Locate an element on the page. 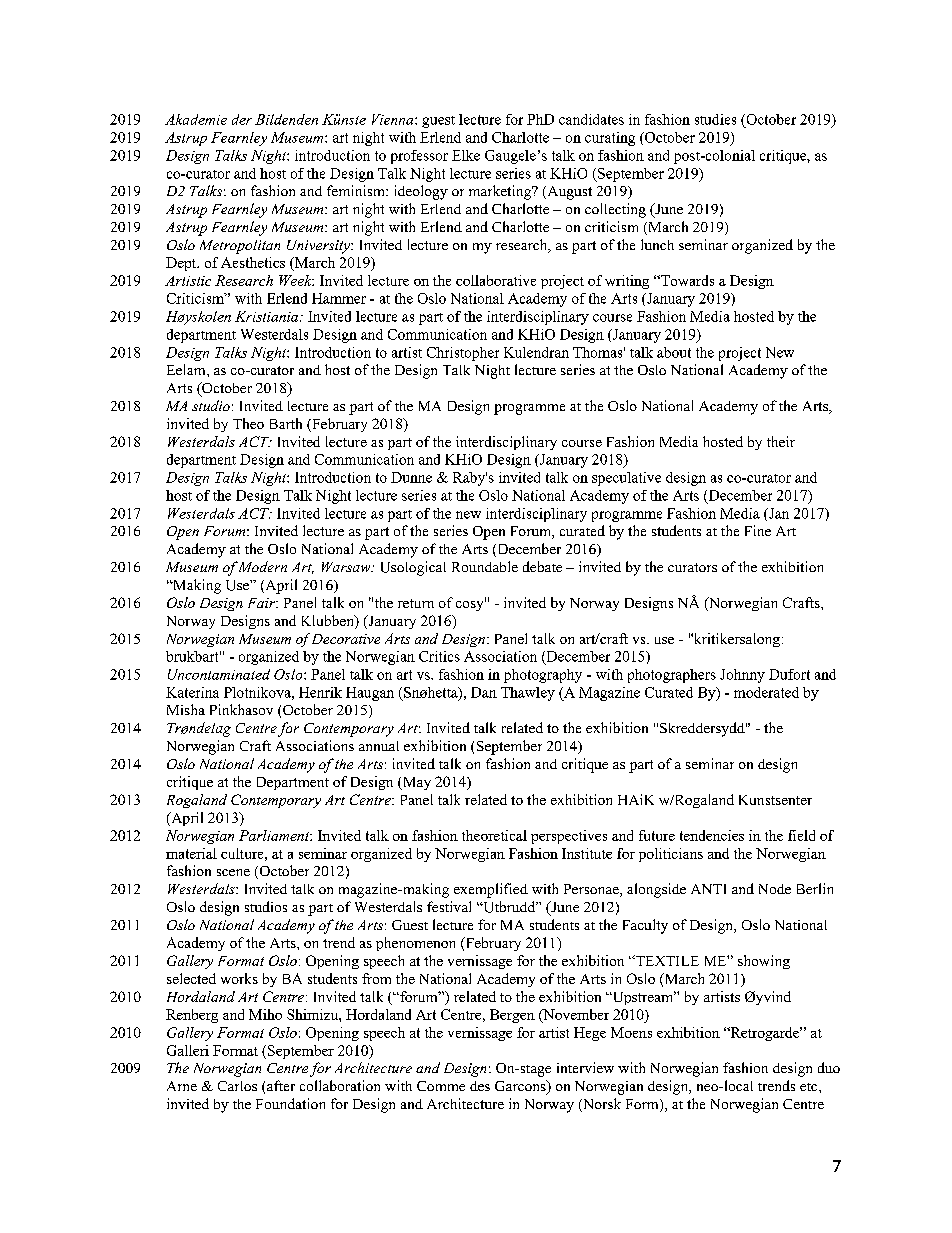  after is located at coordinates (281, 1085).
